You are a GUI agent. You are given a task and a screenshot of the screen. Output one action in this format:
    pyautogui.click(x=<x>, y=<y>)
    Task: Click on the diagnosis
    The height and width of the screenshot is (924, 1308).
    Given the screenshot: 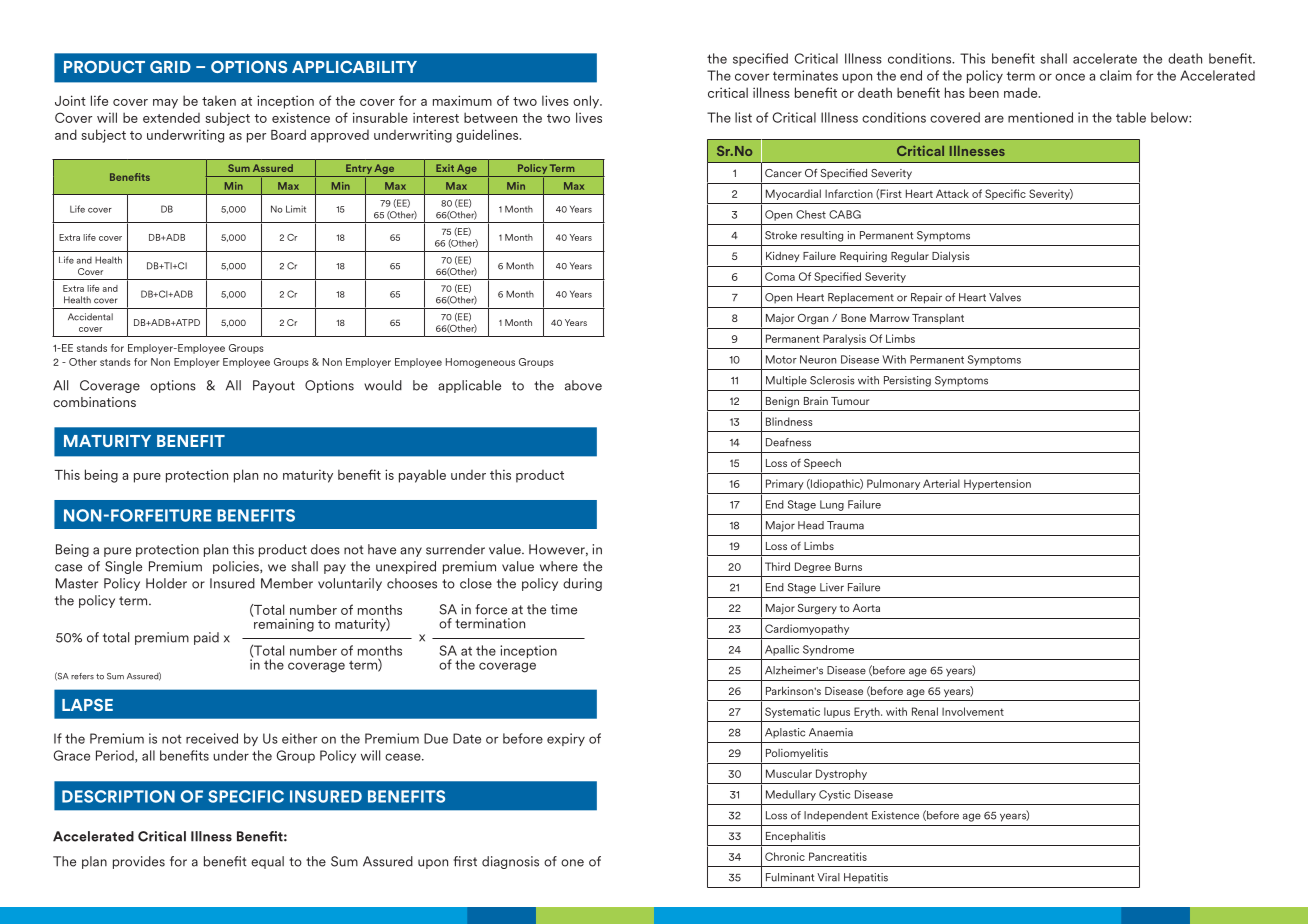 What is the action you would take?
    pyautogui.click(x=510, y=862)
